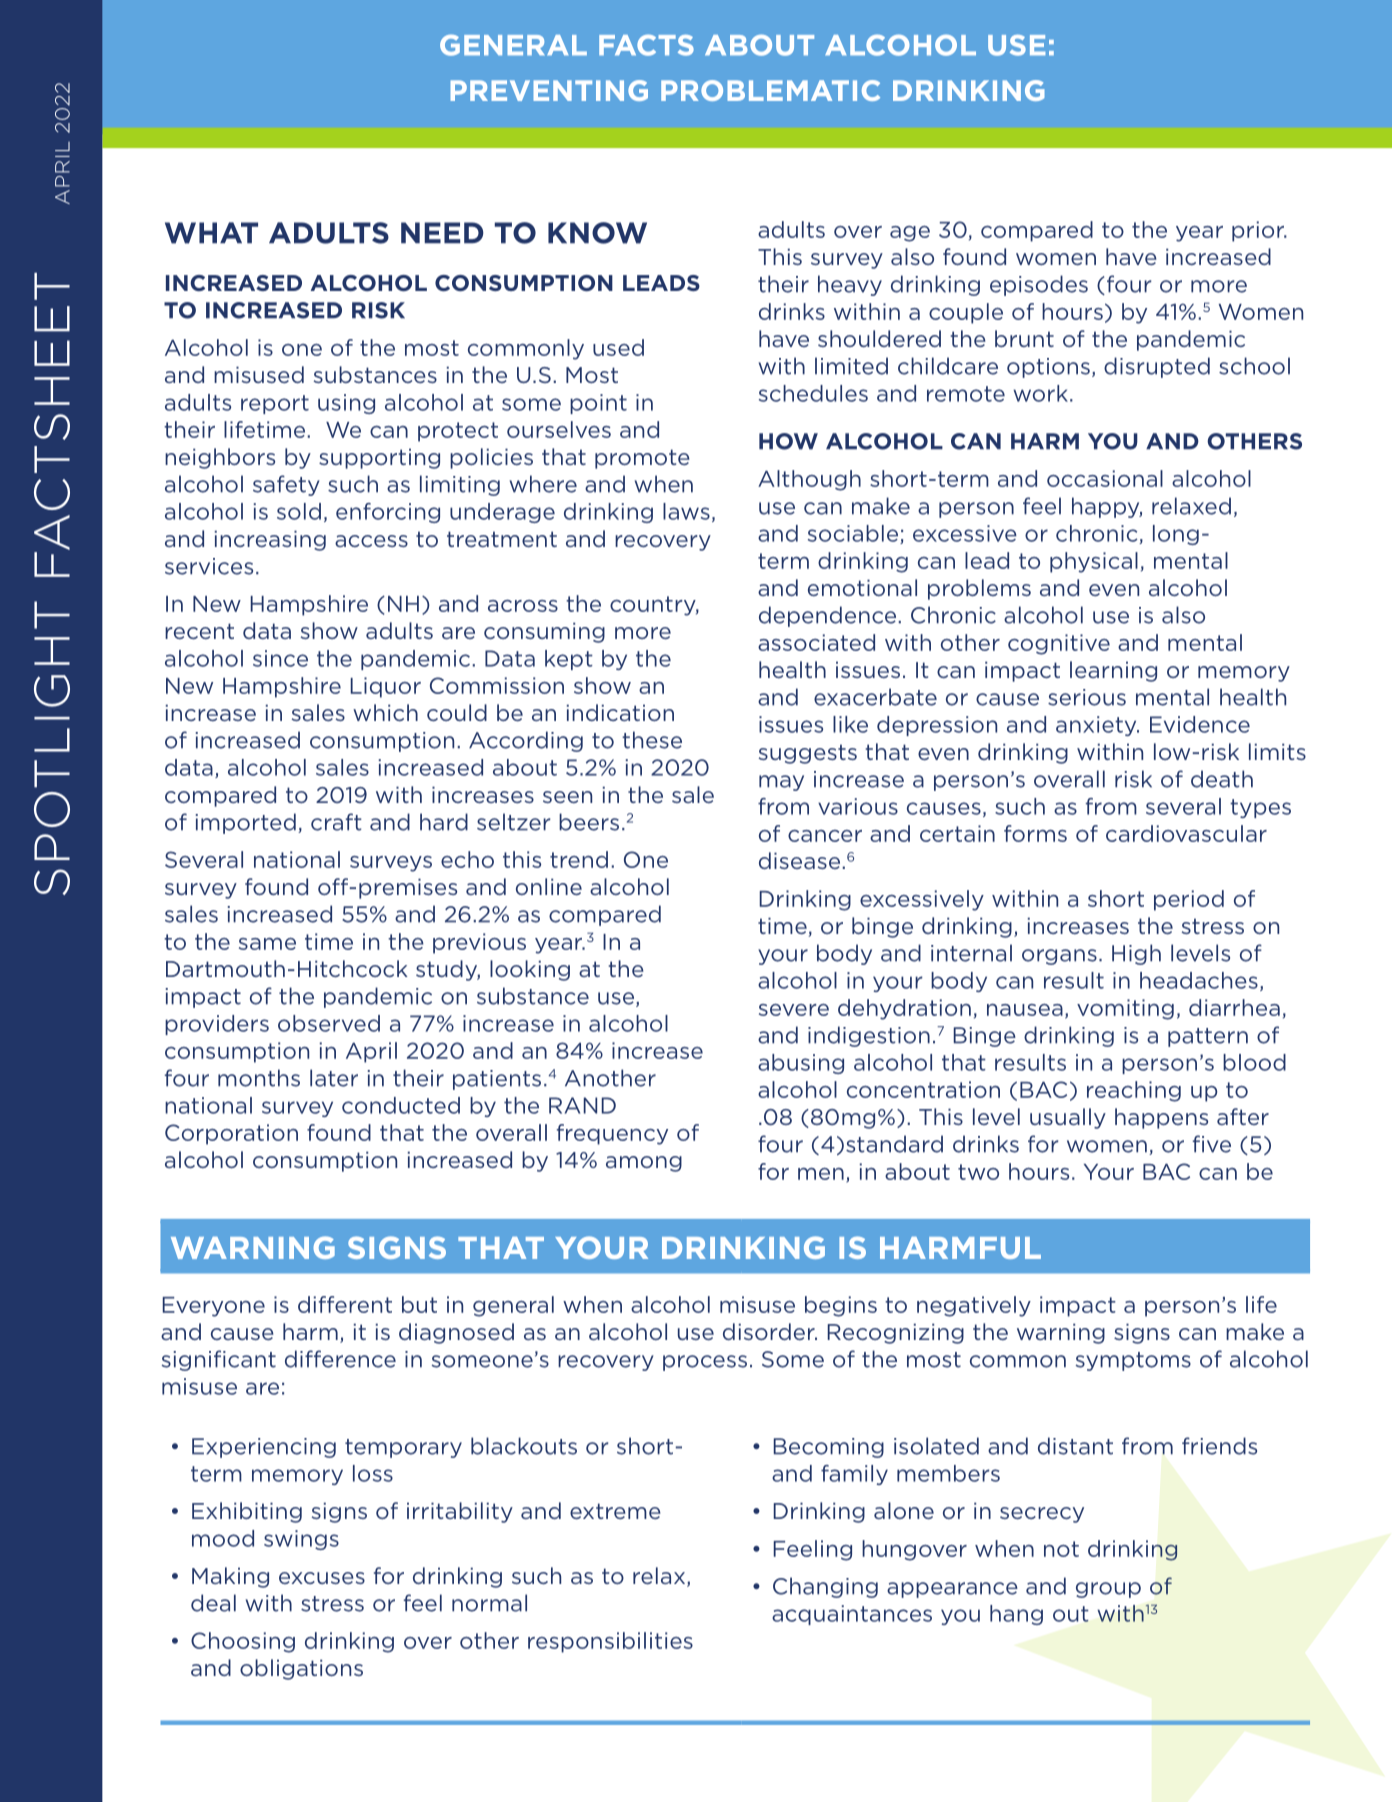 The width and height of the screenshot is (1392, 1802). Describe the element at coordinates (1189, 900) in the screenshot. I see `period` at that location.
